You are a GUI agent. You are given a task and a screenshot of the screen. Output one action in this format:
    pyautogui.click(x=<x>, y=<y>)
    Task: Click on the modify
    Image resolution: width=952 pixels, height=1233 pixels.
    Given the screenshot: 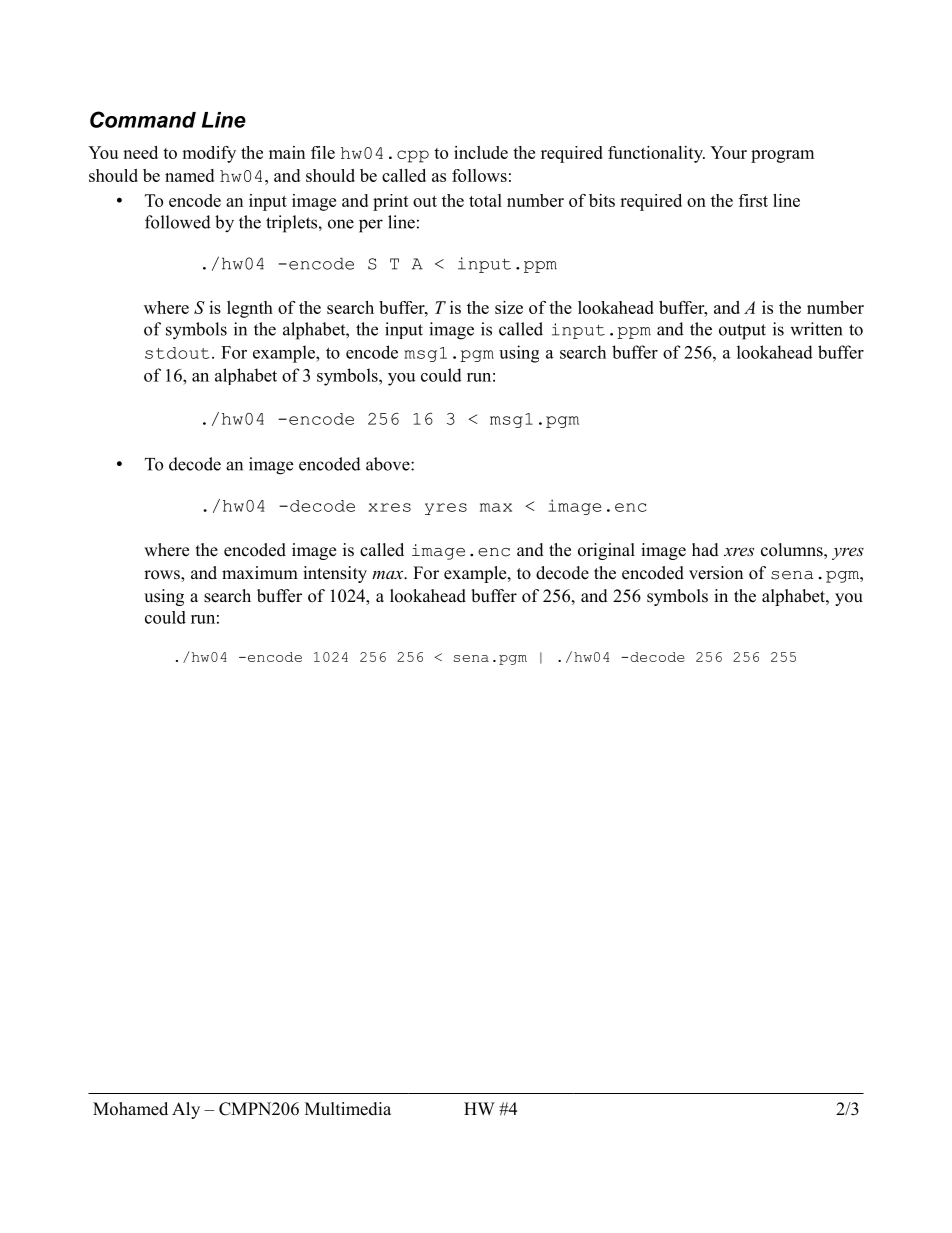 What is the action you would take?
    pyautogui.click(x=209, y=154)
